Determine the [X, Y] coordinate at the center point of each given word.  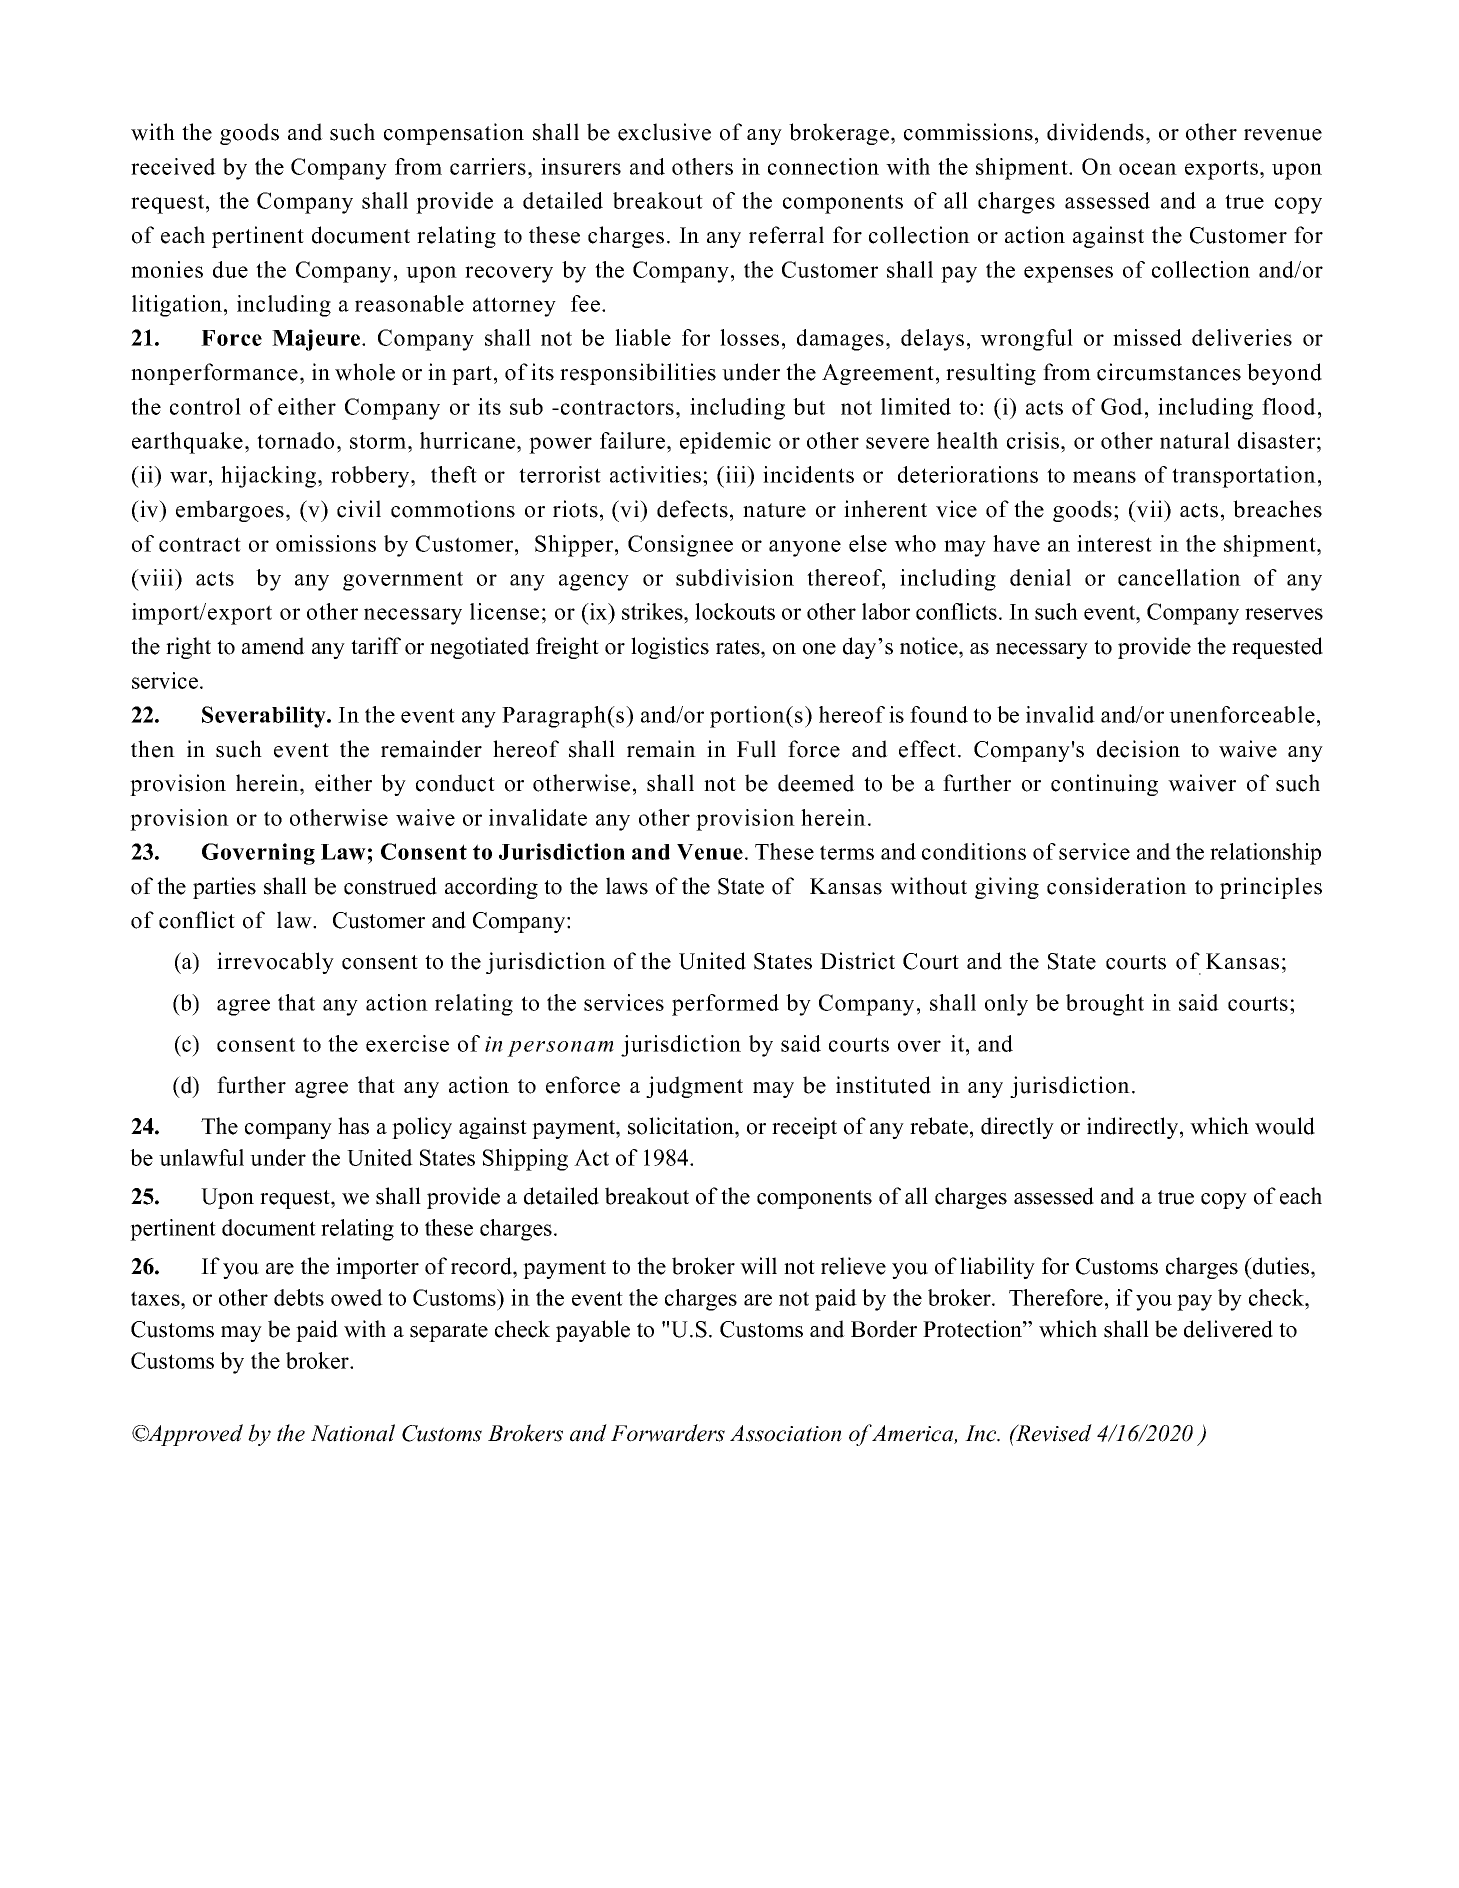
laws [627, 886]
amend [273, 646]
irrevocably [275, 963]
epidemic [725, 443]
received [173, 166]
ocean [1148, 169]
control [205, 406]
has [353, 1126]
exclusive [664, 132]
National [353, 1433]
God [1122, 406]
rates [739, 647]
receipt [804, 1128]
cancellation [1179, 577]
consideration [1117, 886]
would [1285, 1126]
